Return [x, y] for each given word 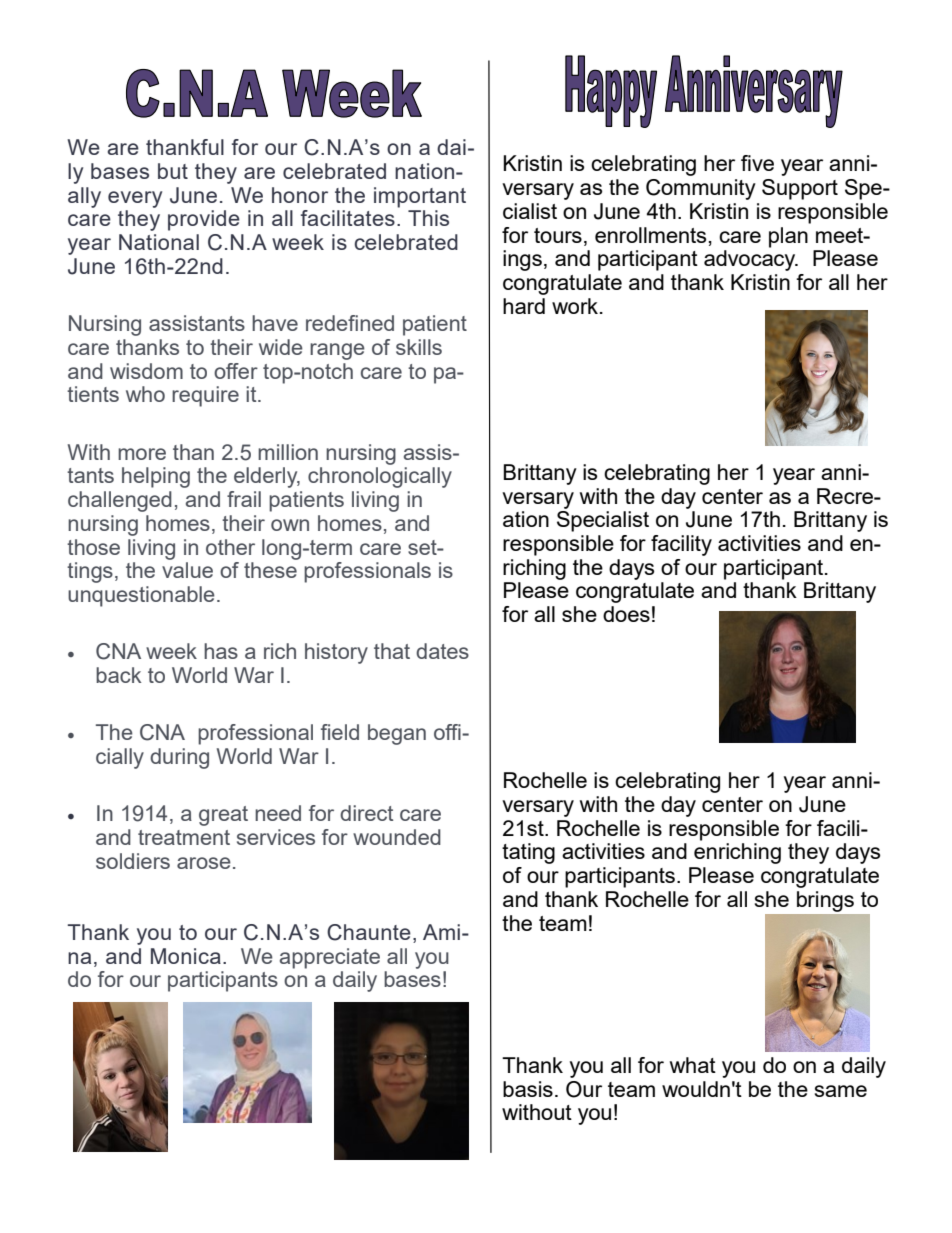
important [420, 197]
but [173, 171]
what [693, 1065]
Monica [186, 956]
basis [528, 1089]
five [757, 163]
